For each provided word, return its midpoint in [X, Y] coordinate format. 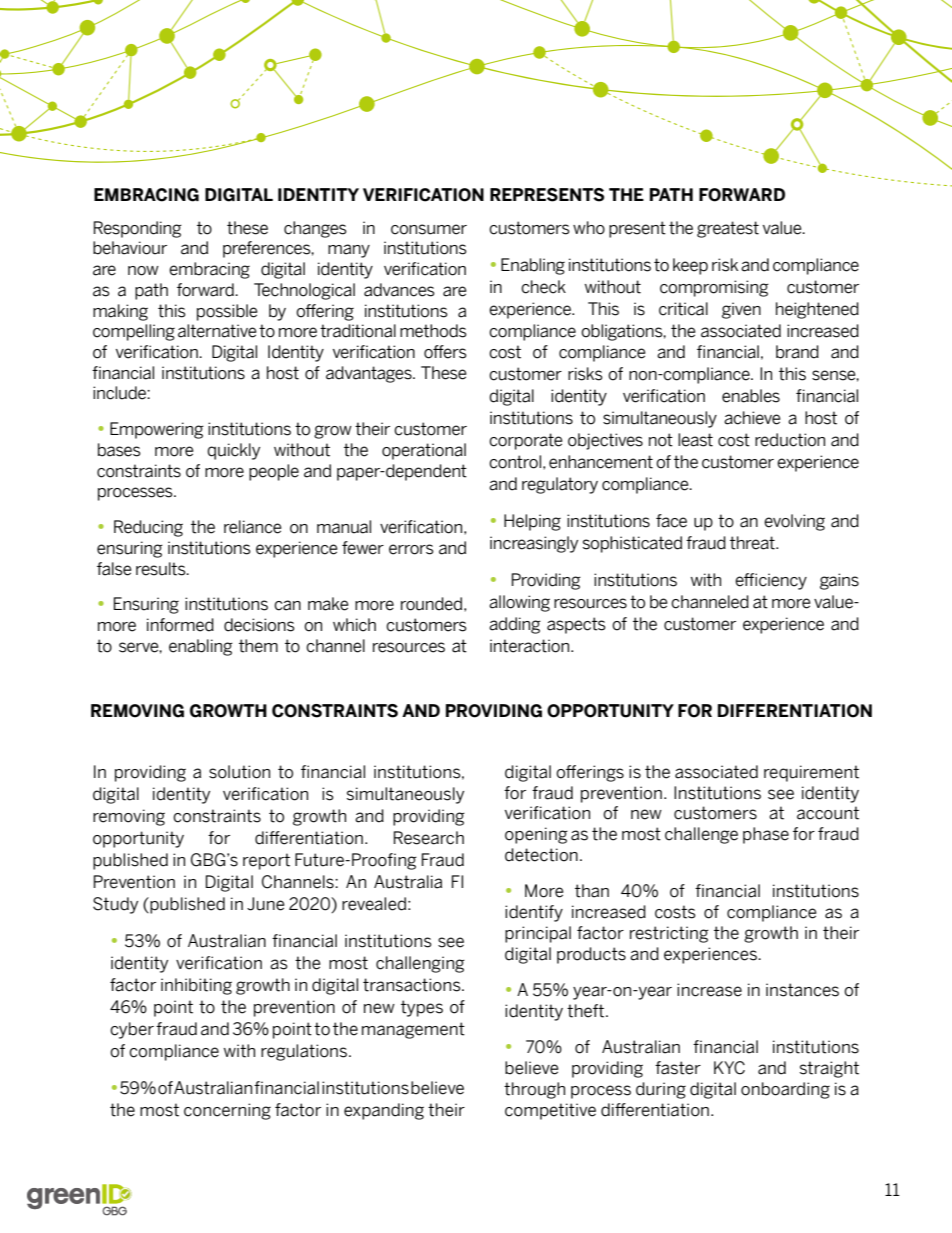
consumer [429, 229]
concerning [227, 1111]
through [534, 1090]
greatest [728, 229]
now [143, 271]
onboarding [785, 1090]
